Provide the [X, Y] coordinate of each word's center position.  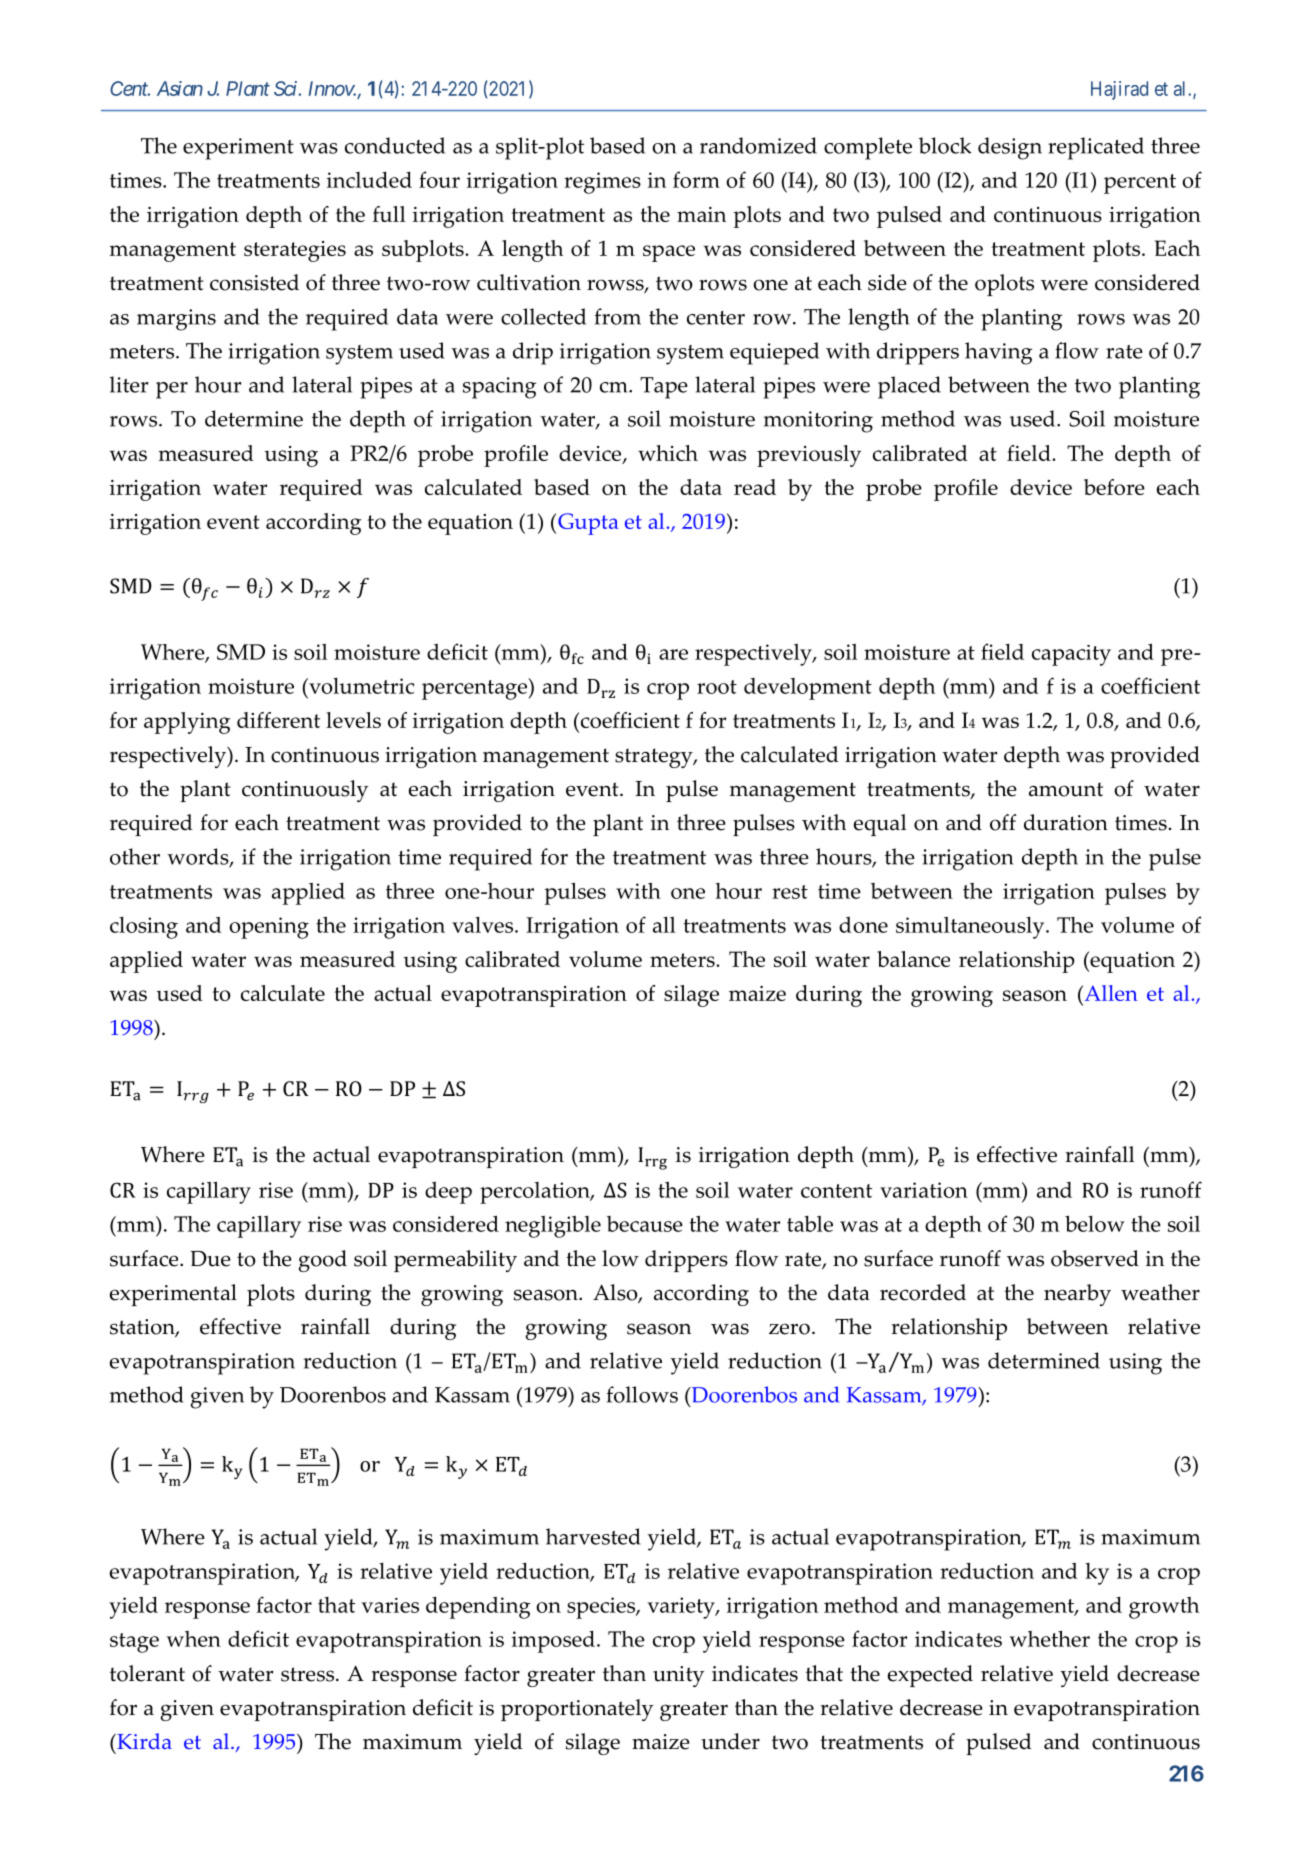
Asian [180, 88]
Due [210, 1259]
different [278, 720]
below [1095, 1223]
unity [678, 1676]
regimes [602, 183]
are [673, 654]
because [645, 1224]
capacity [1071, 655]
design [1010, 148]
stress [307, 1674]
